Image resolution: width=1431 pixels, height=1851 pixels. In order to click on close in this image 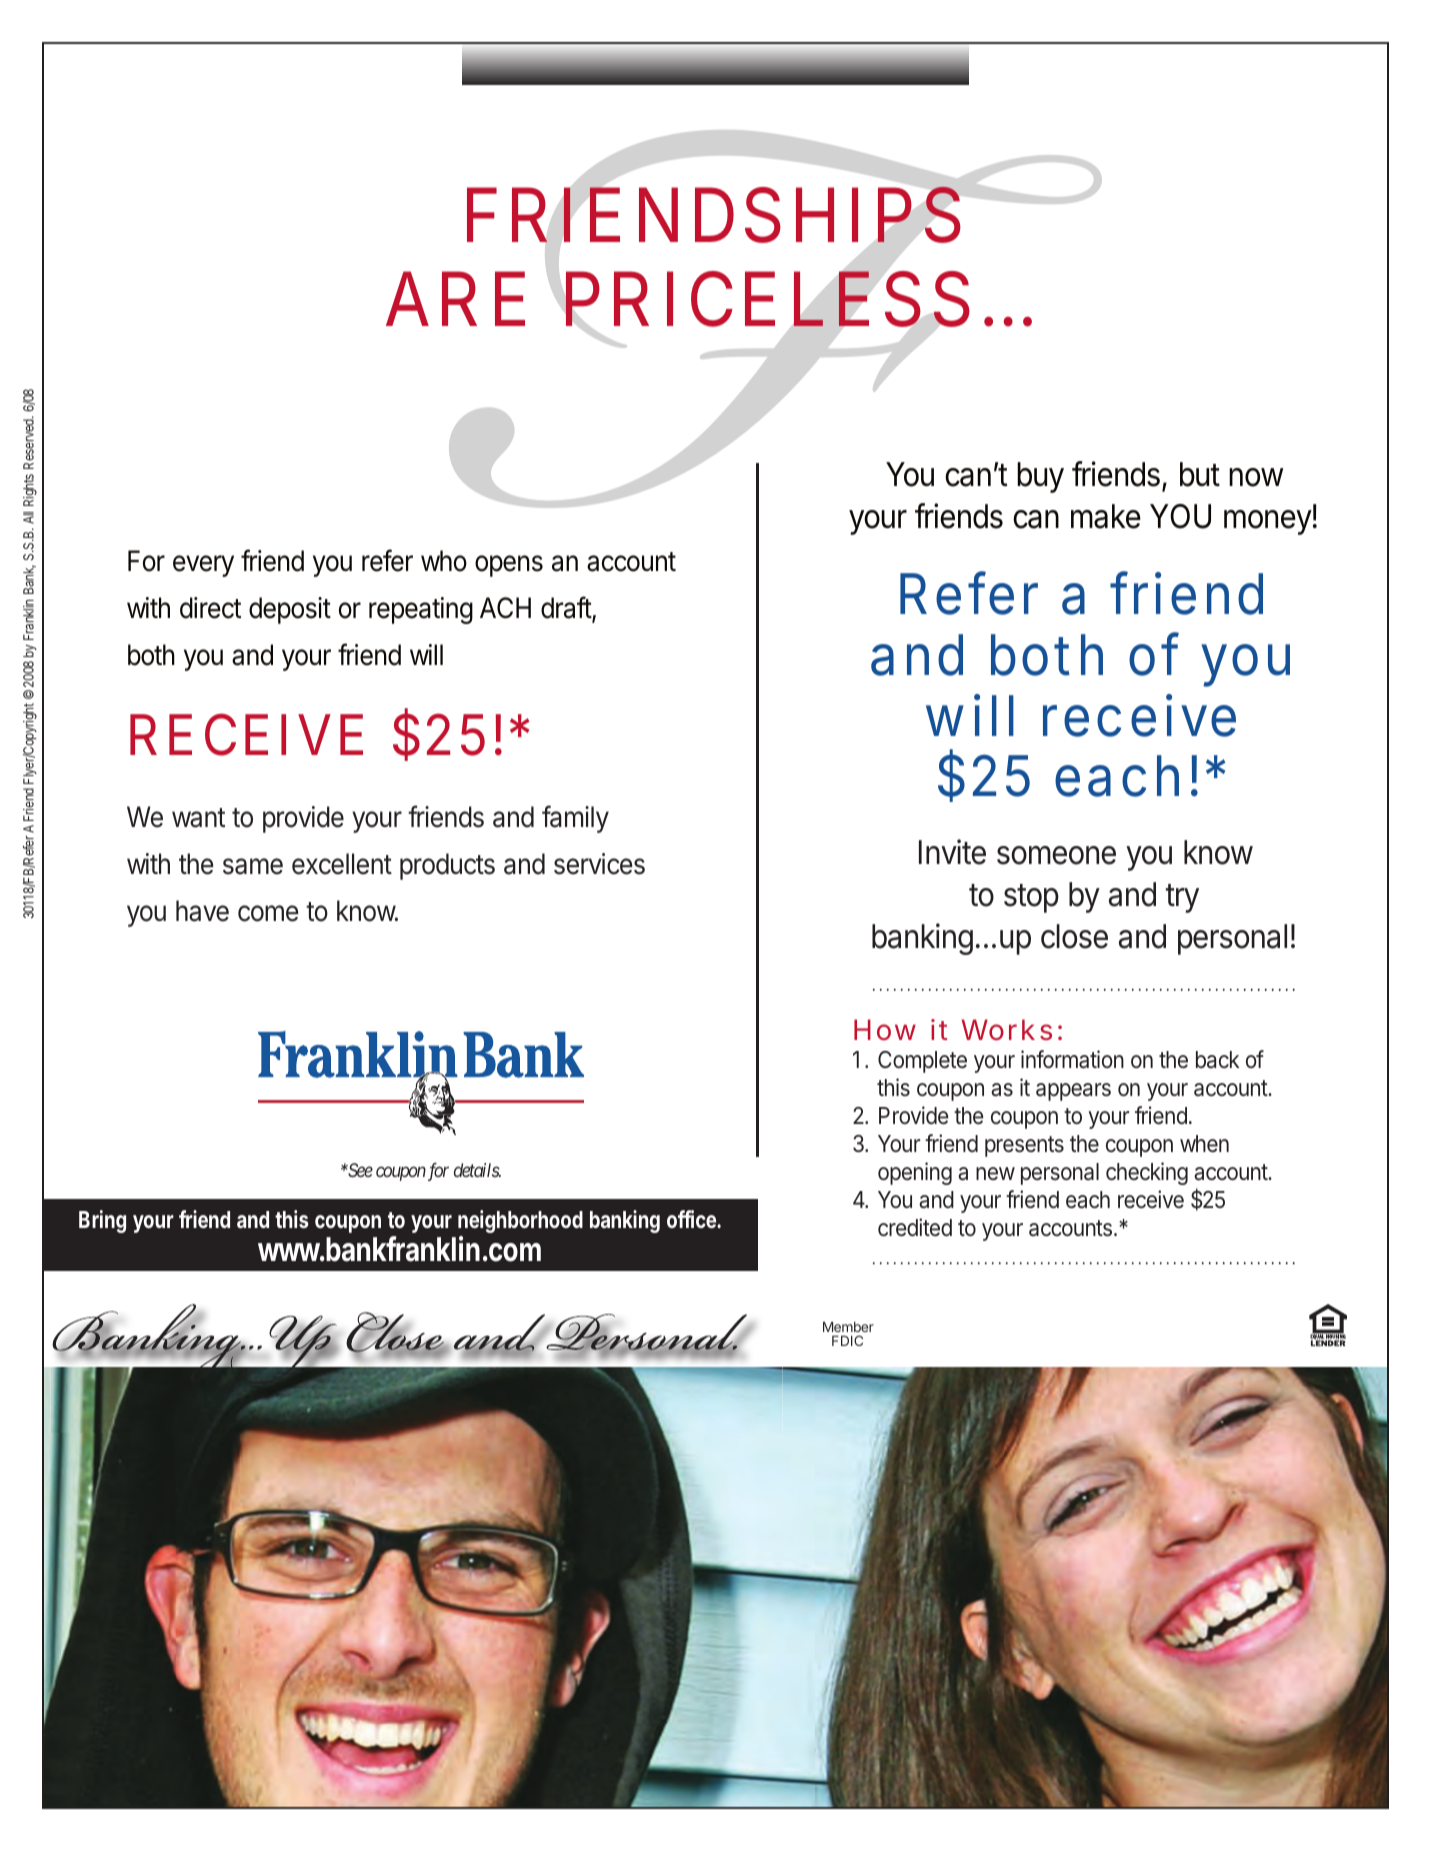, I will do `click(1074, 936)`.
